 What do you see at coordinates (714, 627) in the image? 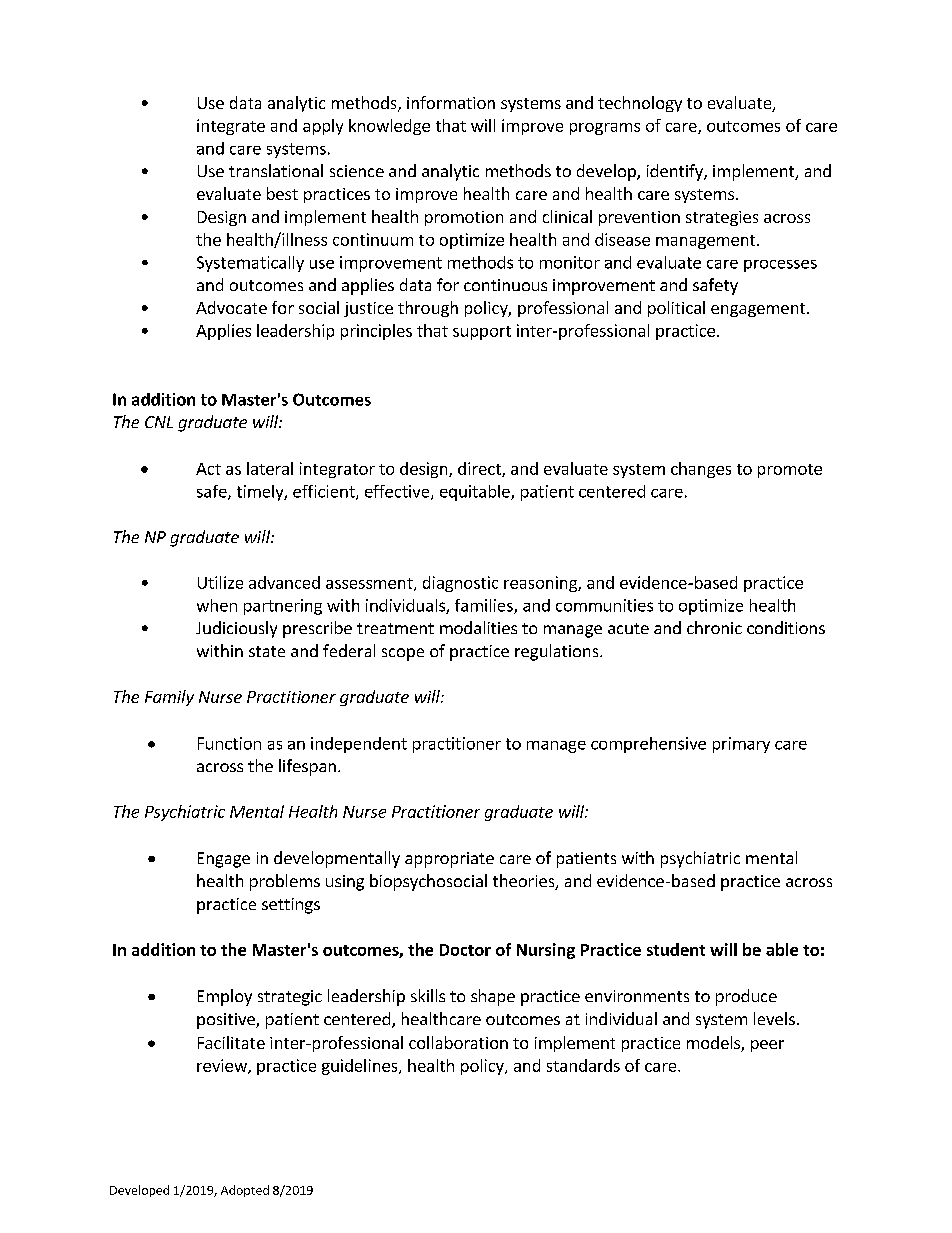
I see `chronic` at bounding box center [714, 627].
